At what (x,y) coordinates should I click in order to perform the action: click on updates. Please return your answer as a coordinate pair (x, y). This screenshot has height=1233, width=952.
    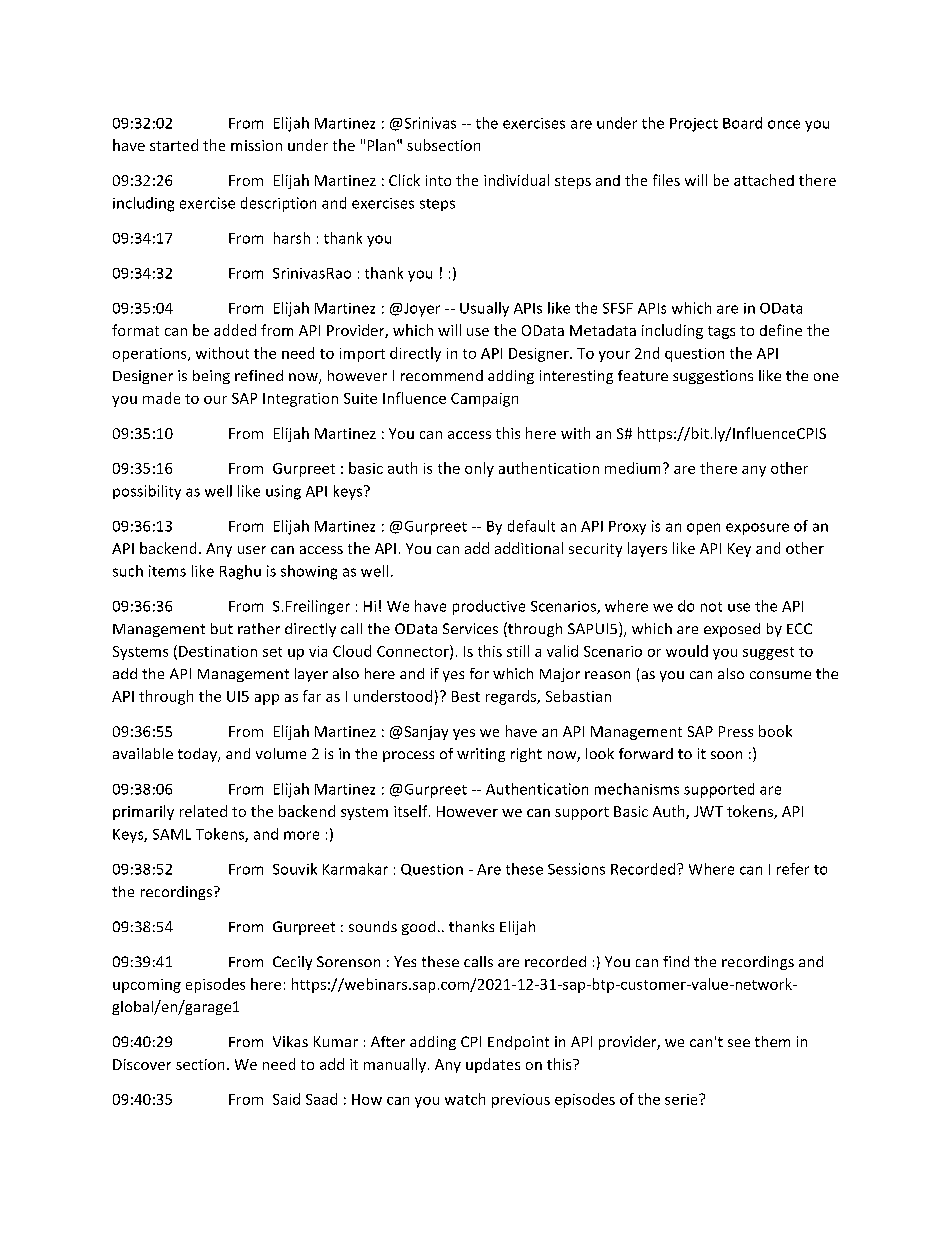
    Looking at the image, I should click on (493, 1065).
